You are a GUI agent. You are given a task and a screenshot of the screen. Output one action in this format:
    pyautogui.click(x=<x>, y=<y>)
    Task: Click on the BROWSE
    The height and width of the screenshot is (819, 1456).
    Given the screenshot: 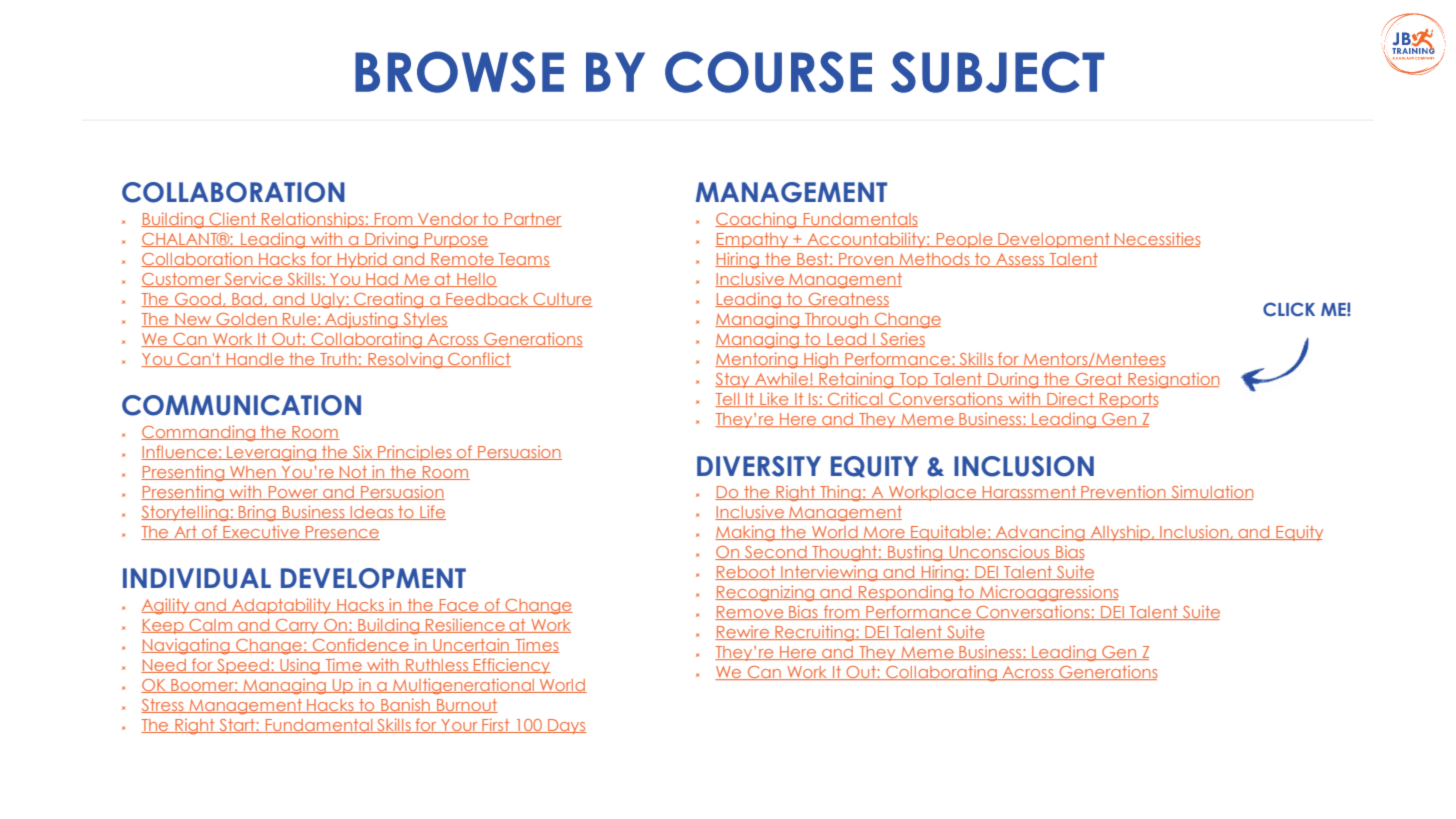 What is the action you would take?
    pyautogui.click(x=459, y=72)
